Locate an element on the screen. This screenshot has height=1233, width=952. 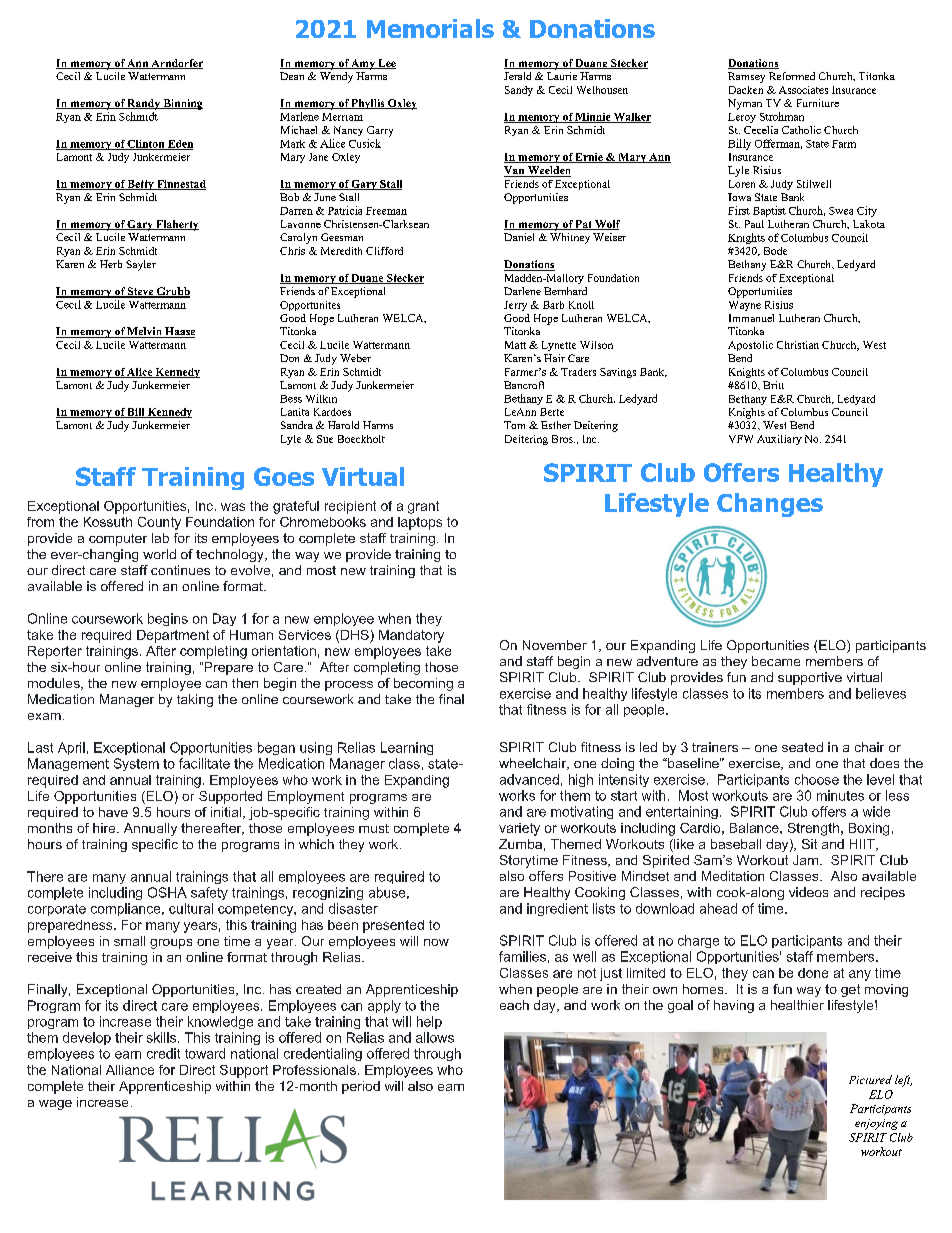
Sandy is located at coordinates (519, 91).
